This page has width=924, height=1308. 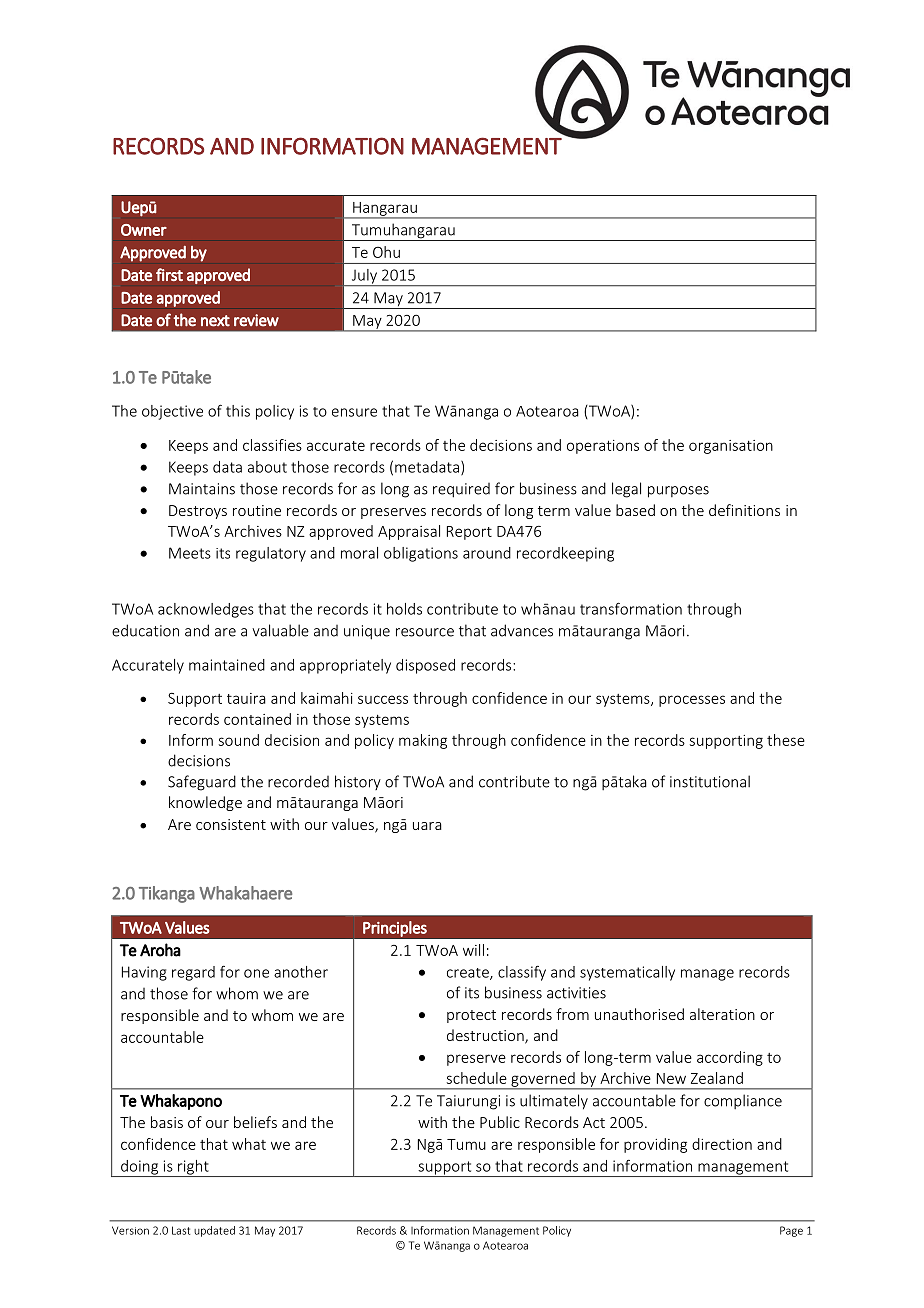 What do you see at coordinates (169, 274) in the page?
I see `first` at bounding box center [169, 274].
